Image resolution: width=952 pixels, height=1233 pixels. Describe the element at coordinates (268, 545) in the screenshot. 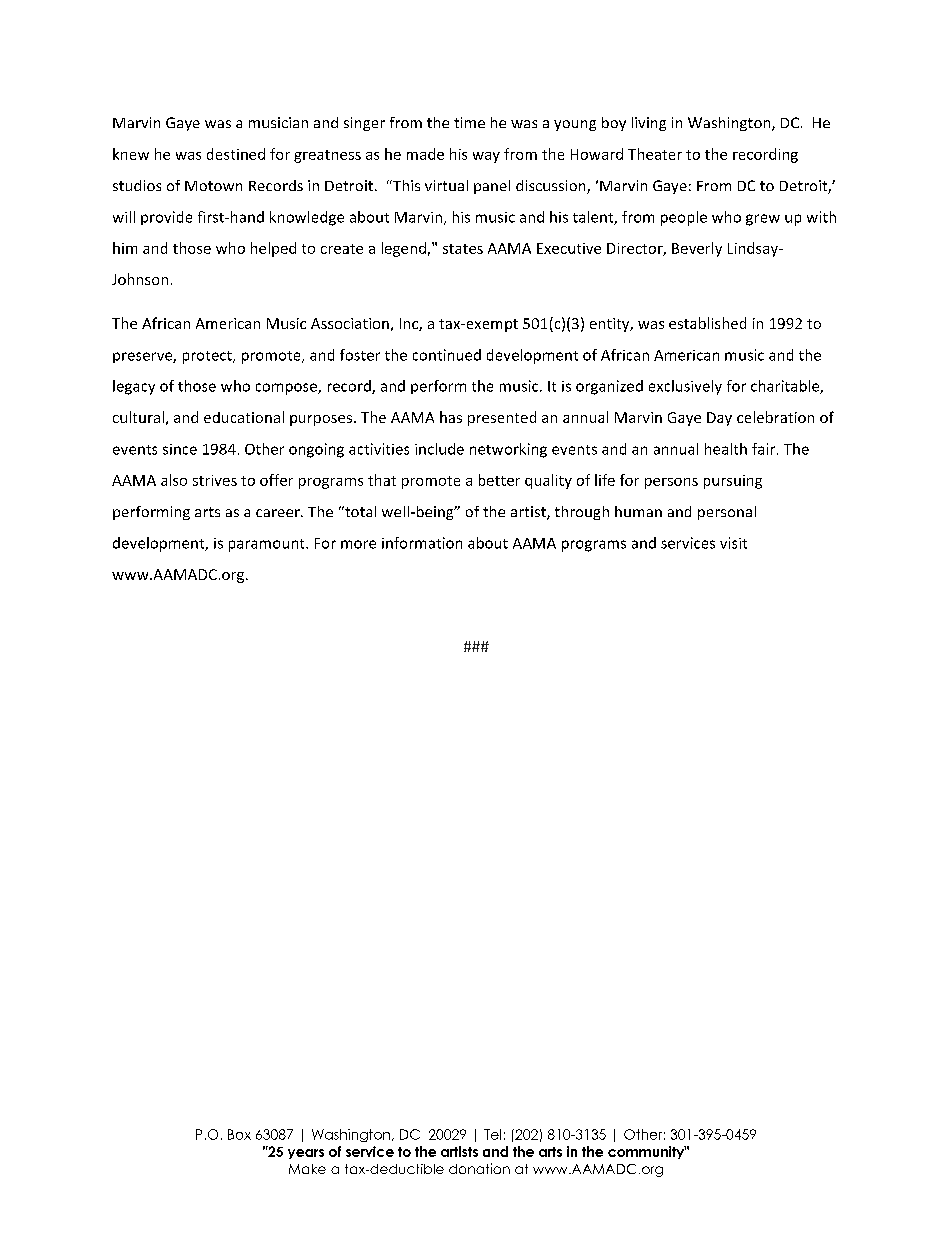

I see `paramount` at that location.
